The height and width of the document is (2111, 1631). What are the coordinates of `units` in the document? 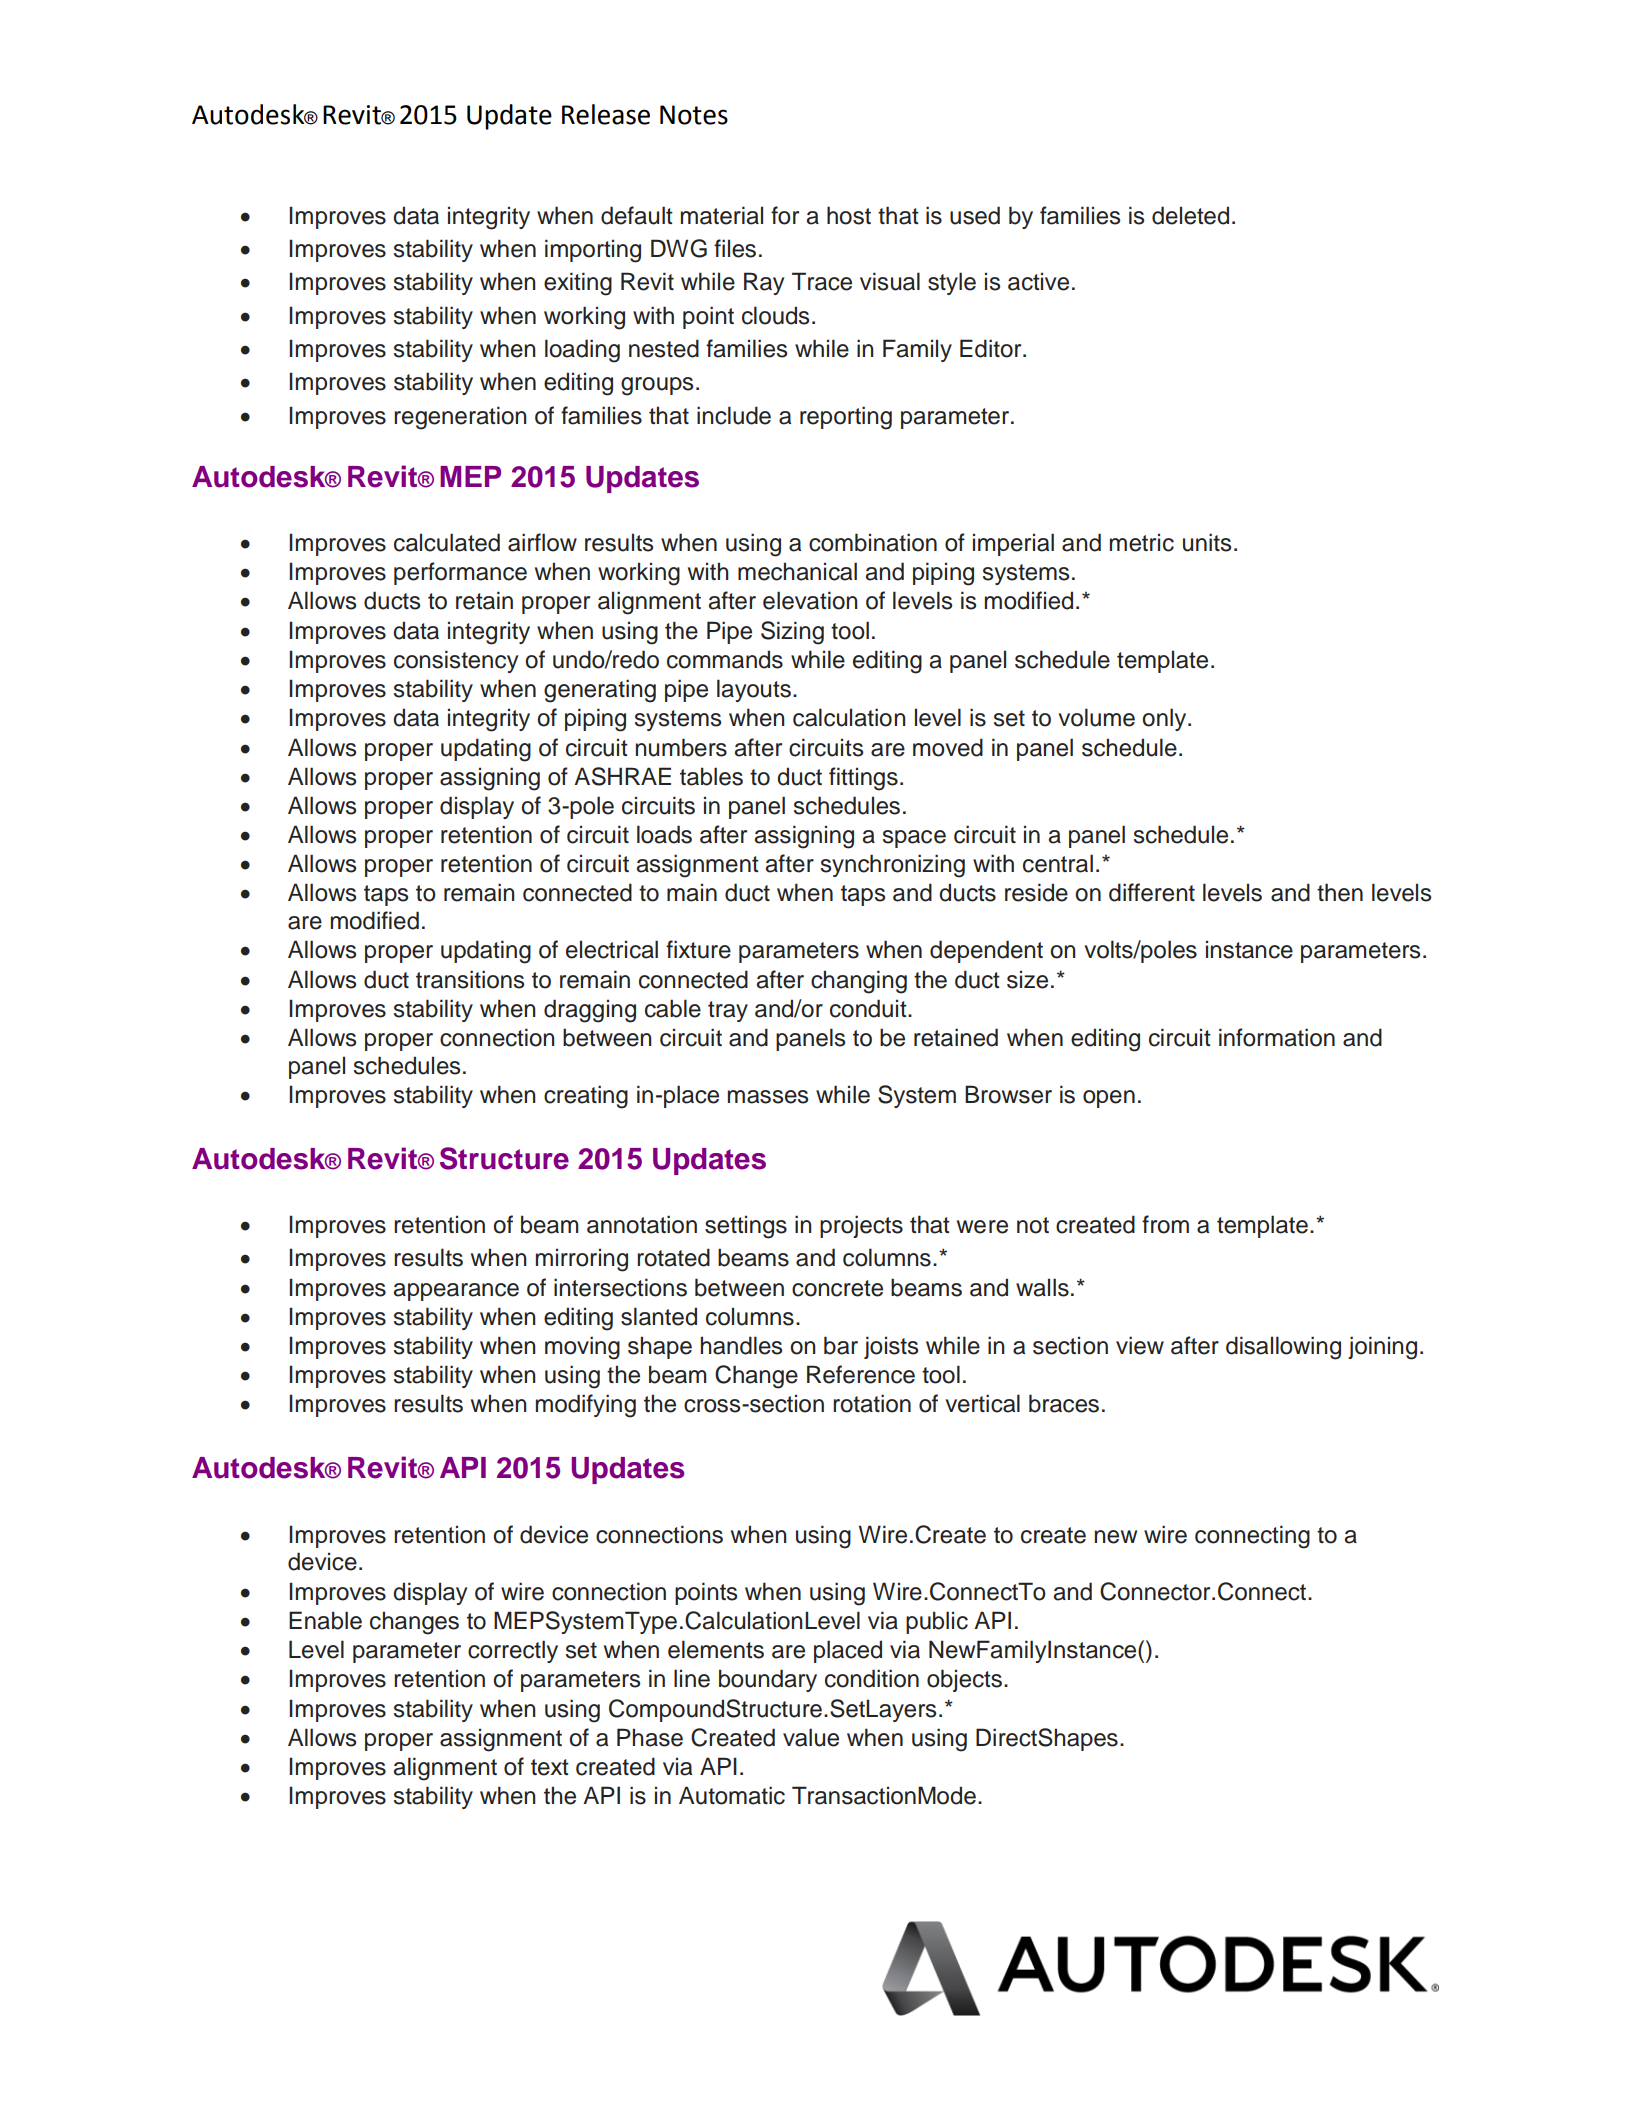 It's located at (1207, 542).
